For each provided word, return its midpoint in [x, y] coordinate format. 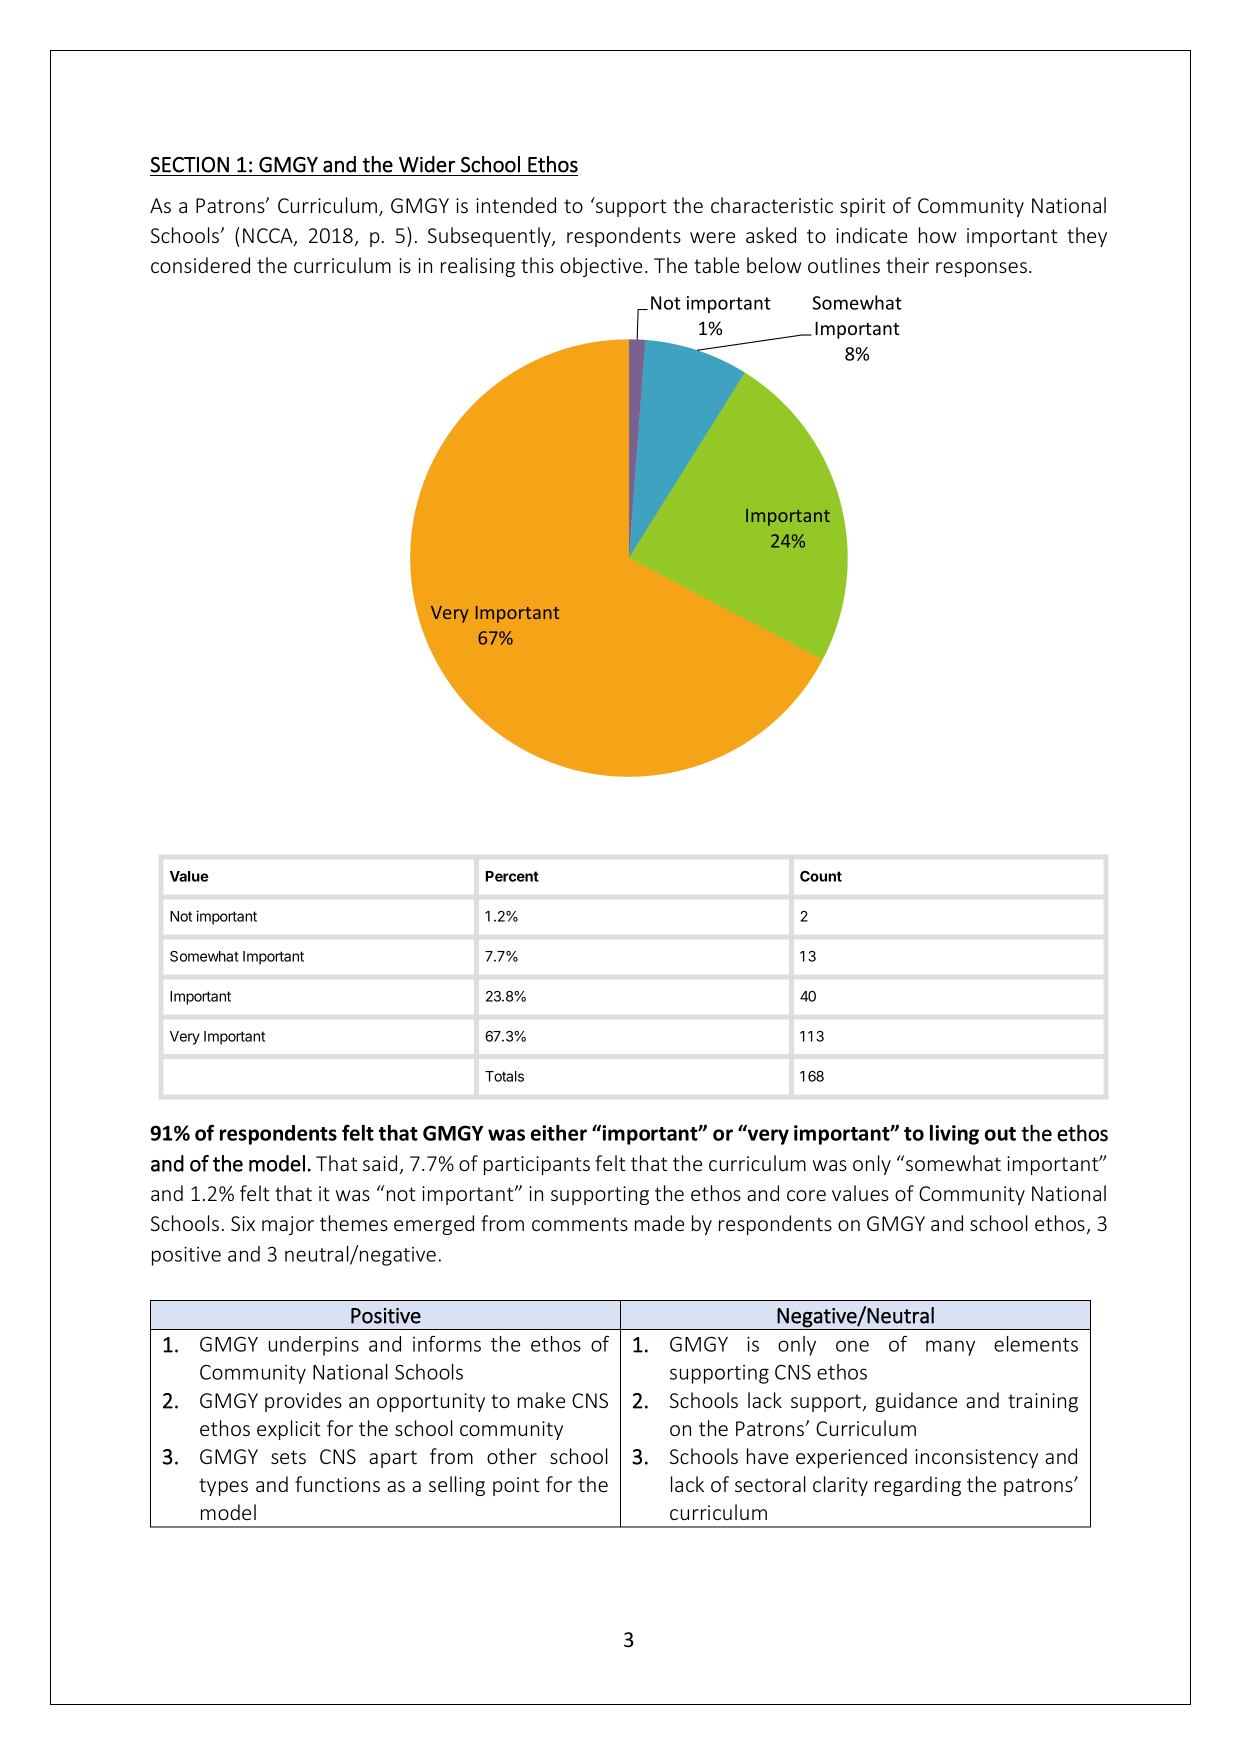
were [712, 237]
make [541, 1400]
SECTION [189, 165]
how [938, 235]
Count [821, 876]
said [380, 1163]
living [954, 1135]
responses [981, 269]
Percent [512, 876]
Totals [504, 1076]
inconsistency [976, 1458]
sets [288, 1457]
